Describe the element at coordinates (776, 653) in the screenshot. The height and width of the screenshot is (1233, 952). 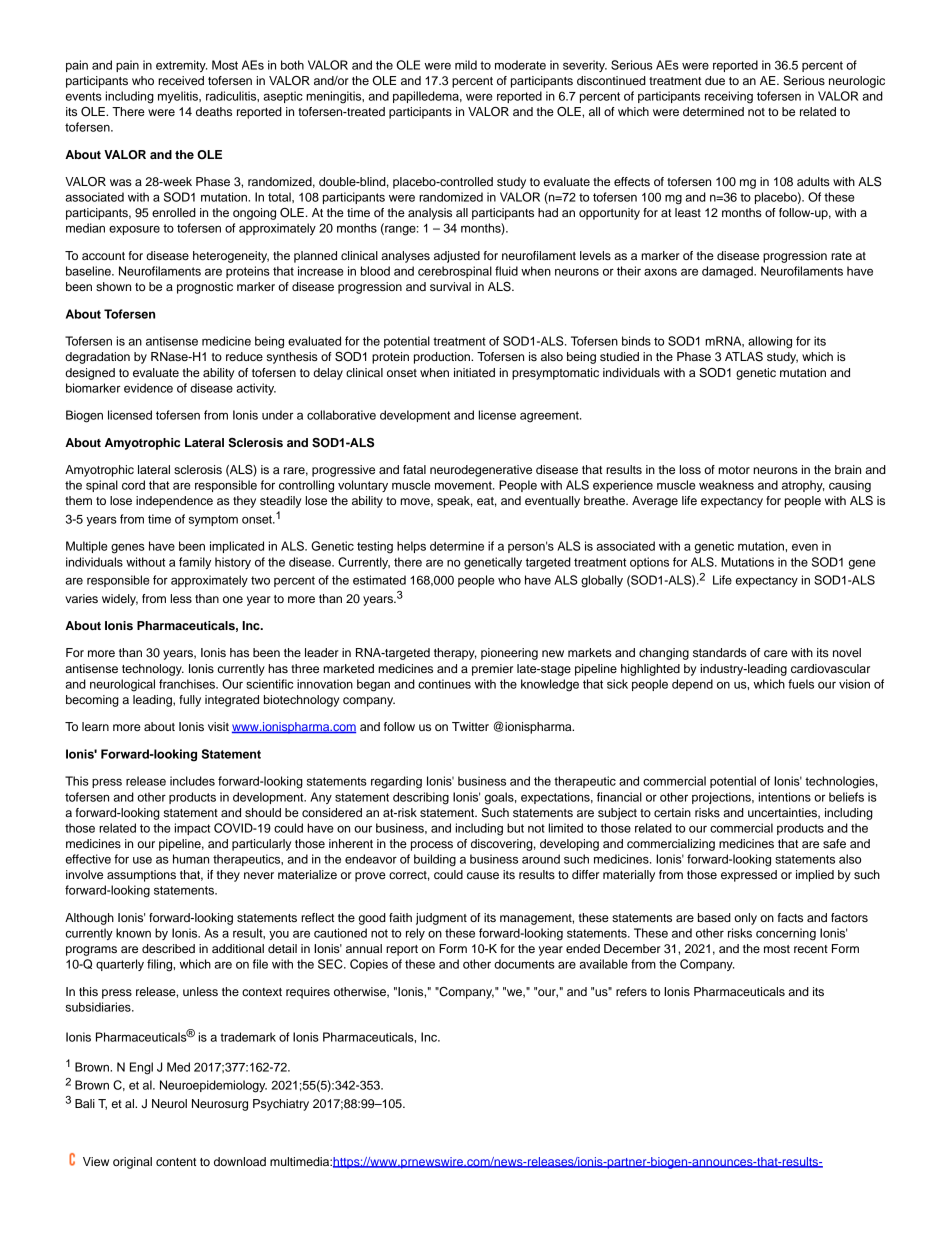
I see `care` at that location.
